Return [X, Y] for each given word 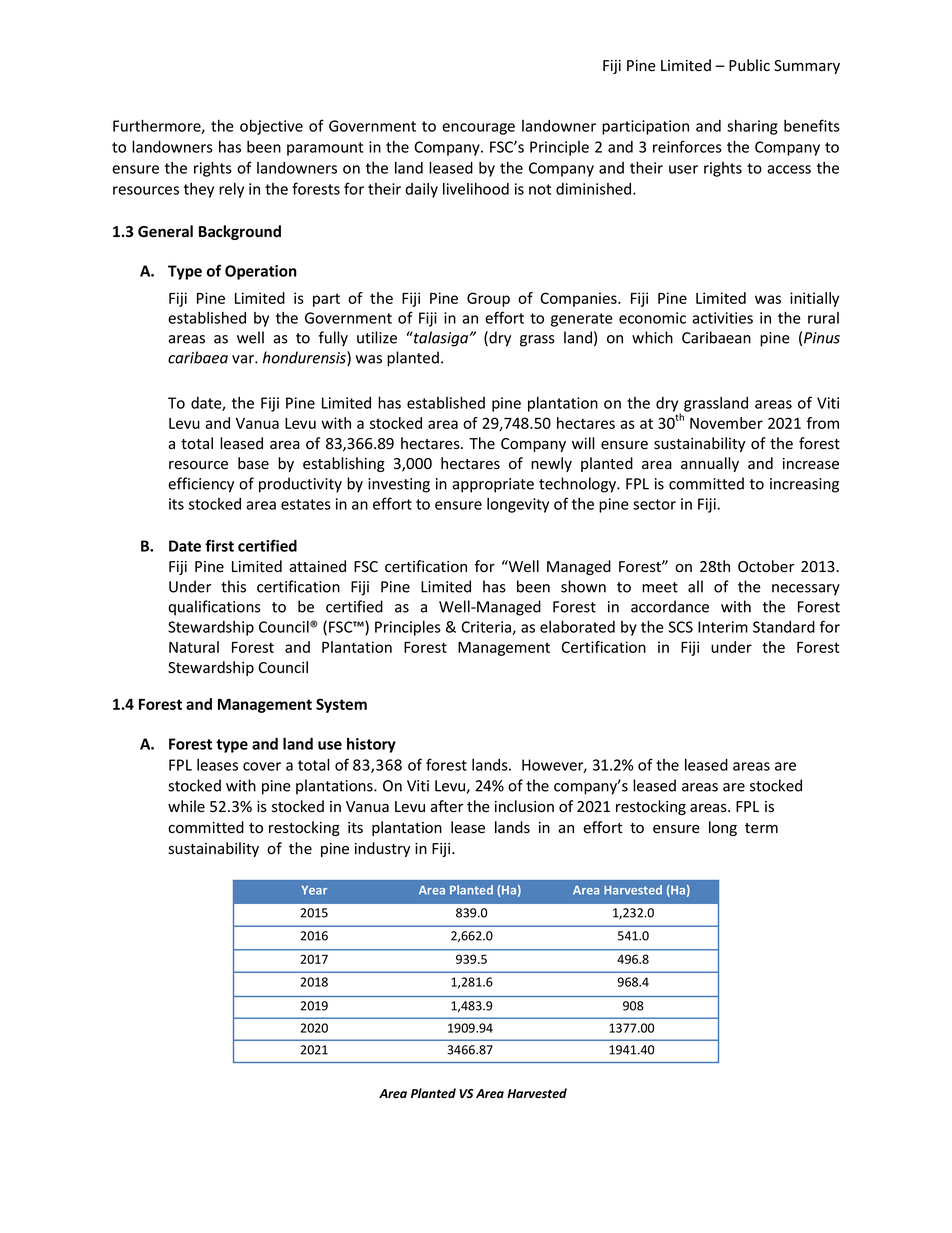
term [761, 828]
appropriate [493, 485]
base [253, 463]
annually [710, 464]
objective [271, 127]
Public [749, 65]
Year [314, 890]
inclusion [524, 806]
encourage [478, 129]
